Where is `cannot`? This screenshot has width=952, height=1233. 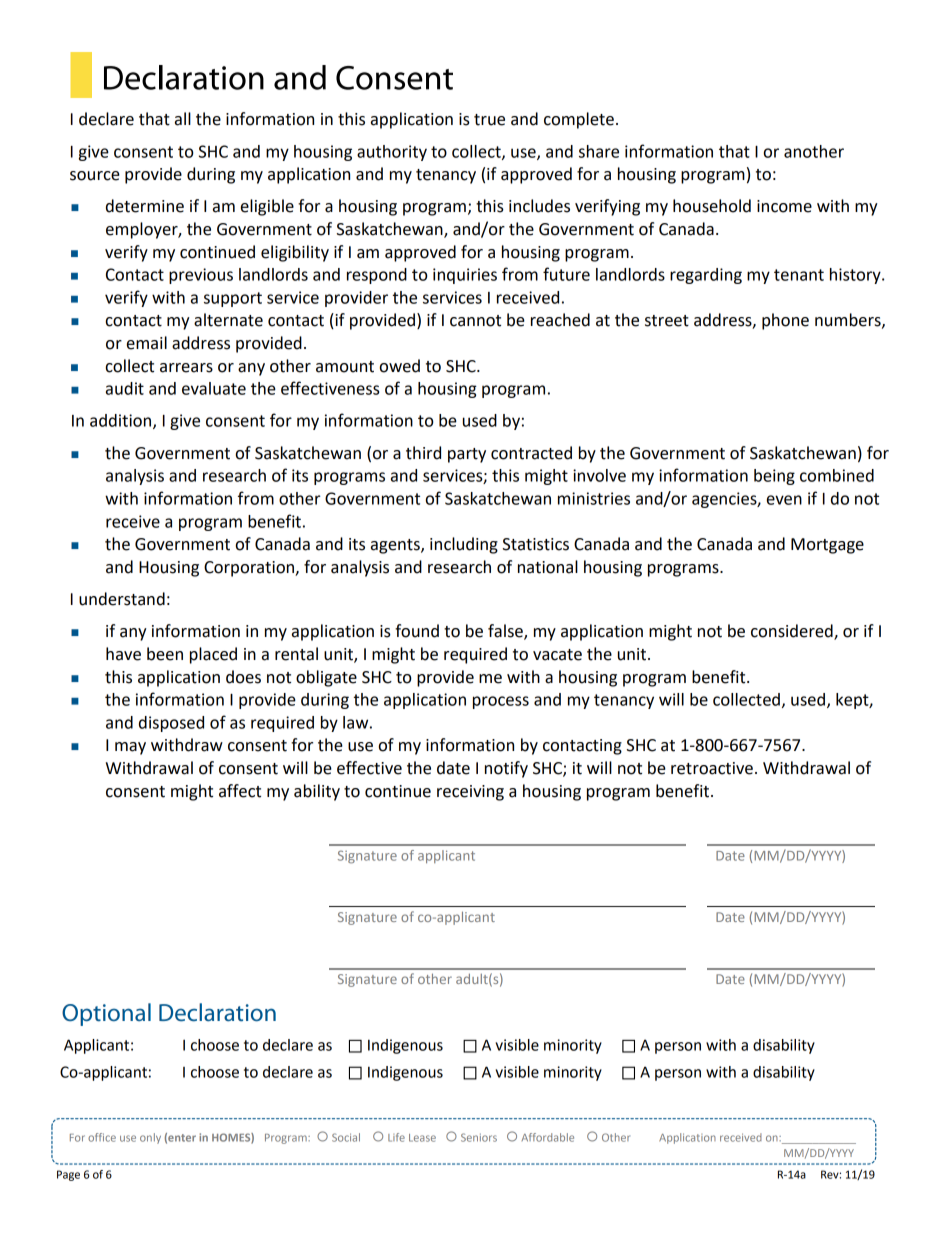 cannot is located at coordinates (475, 321).
